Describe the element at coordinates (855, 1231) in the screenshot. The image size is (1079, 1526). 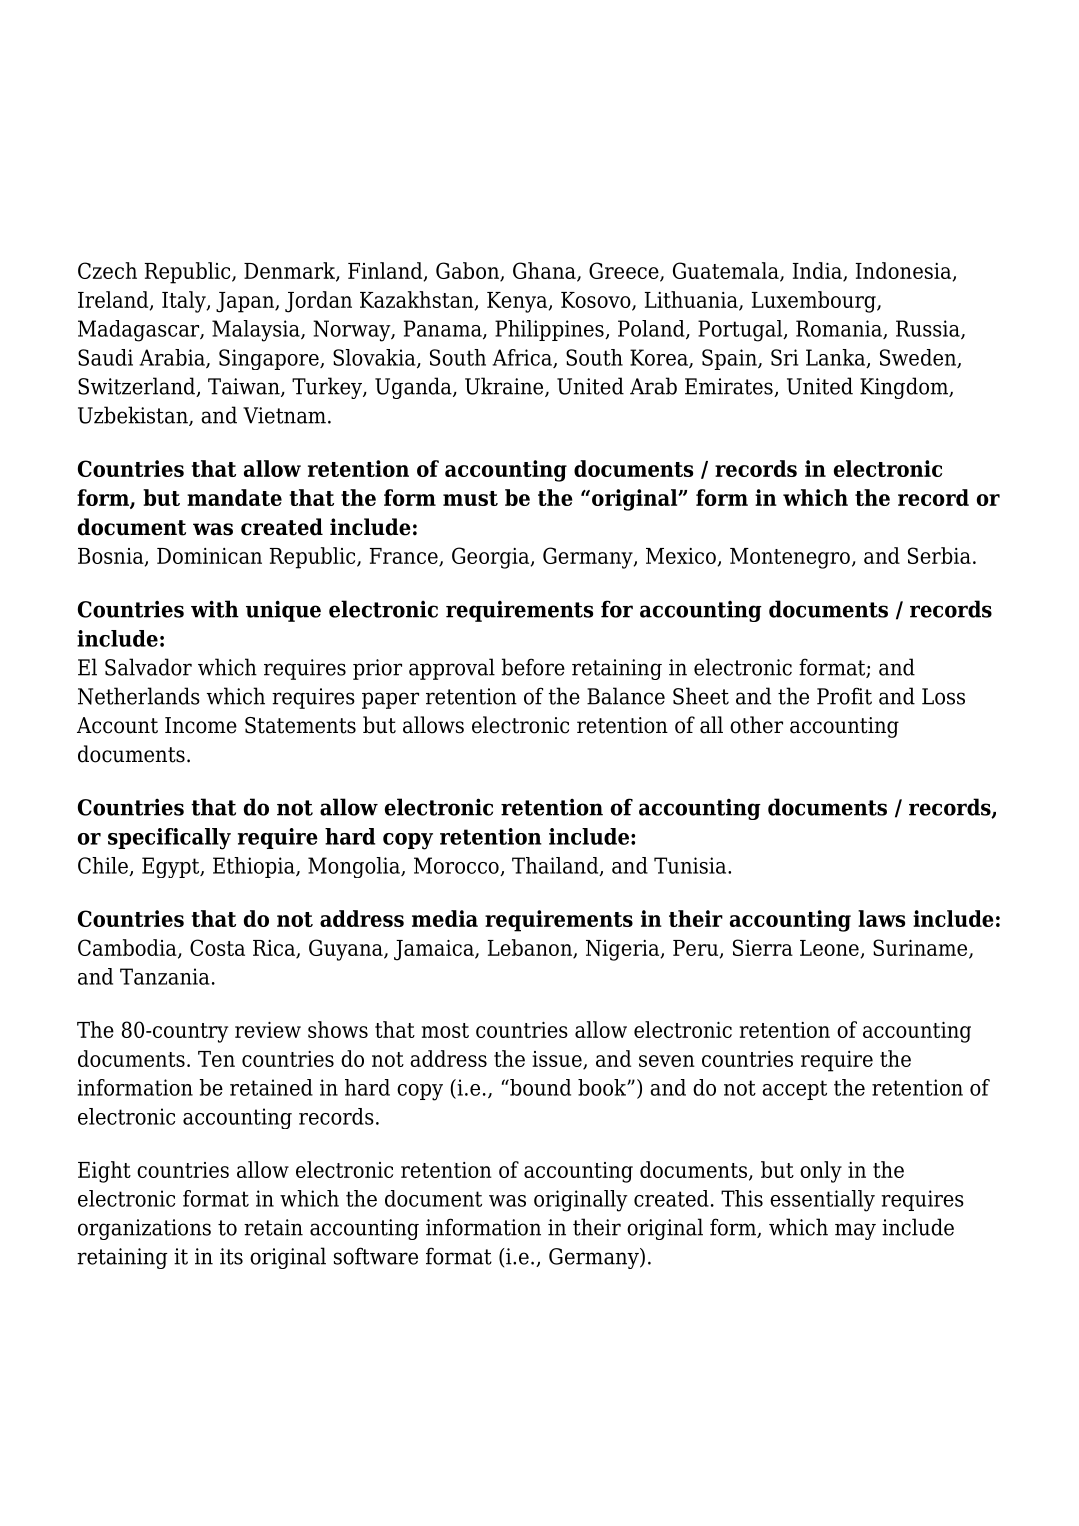
I see `may` at that location.
